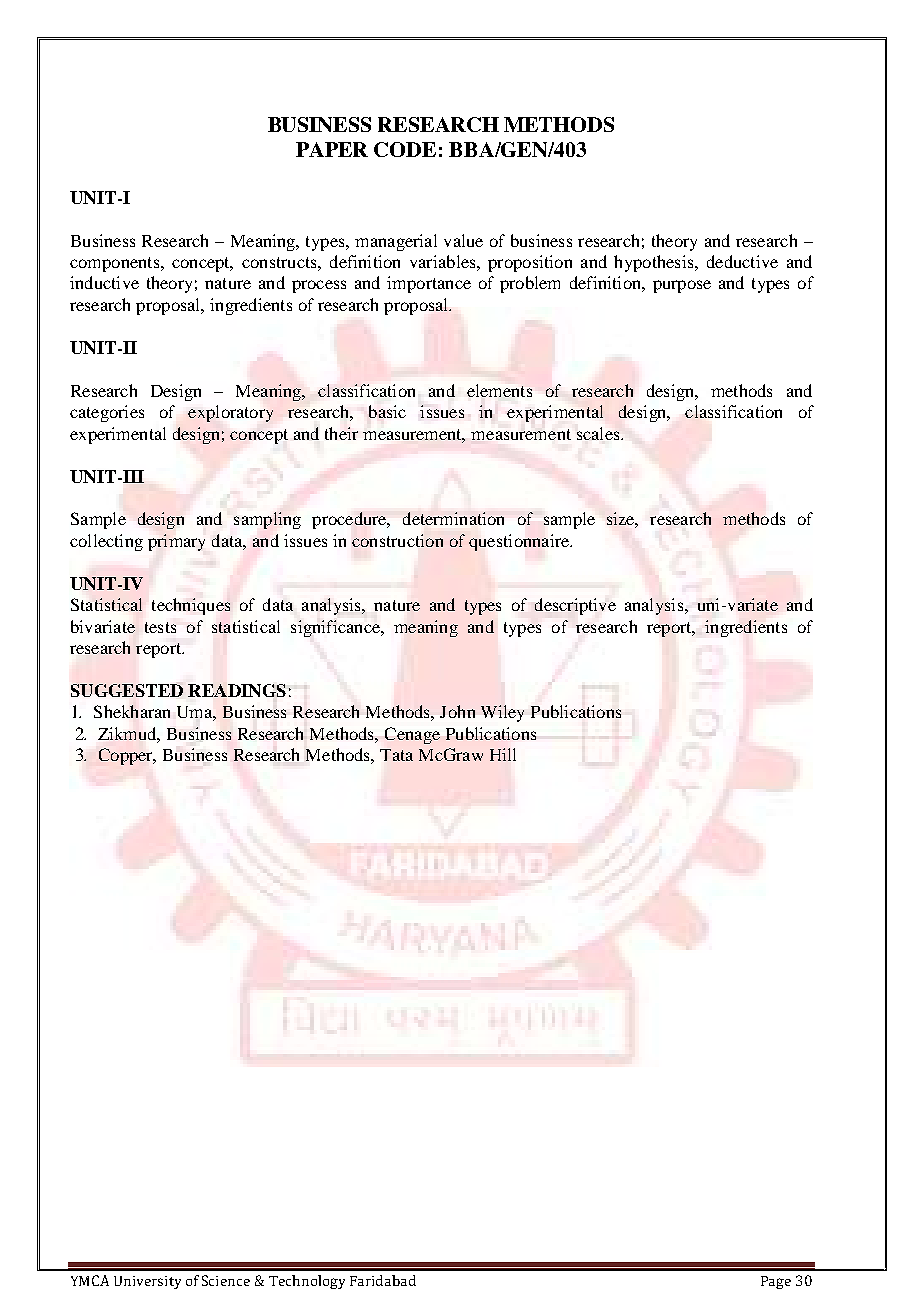 The width and height of the screenshot is (924, 1308). What do you see at coordinates (176, 542) in the screenshot?
I see `primary` at bounding box center [176, 542].
